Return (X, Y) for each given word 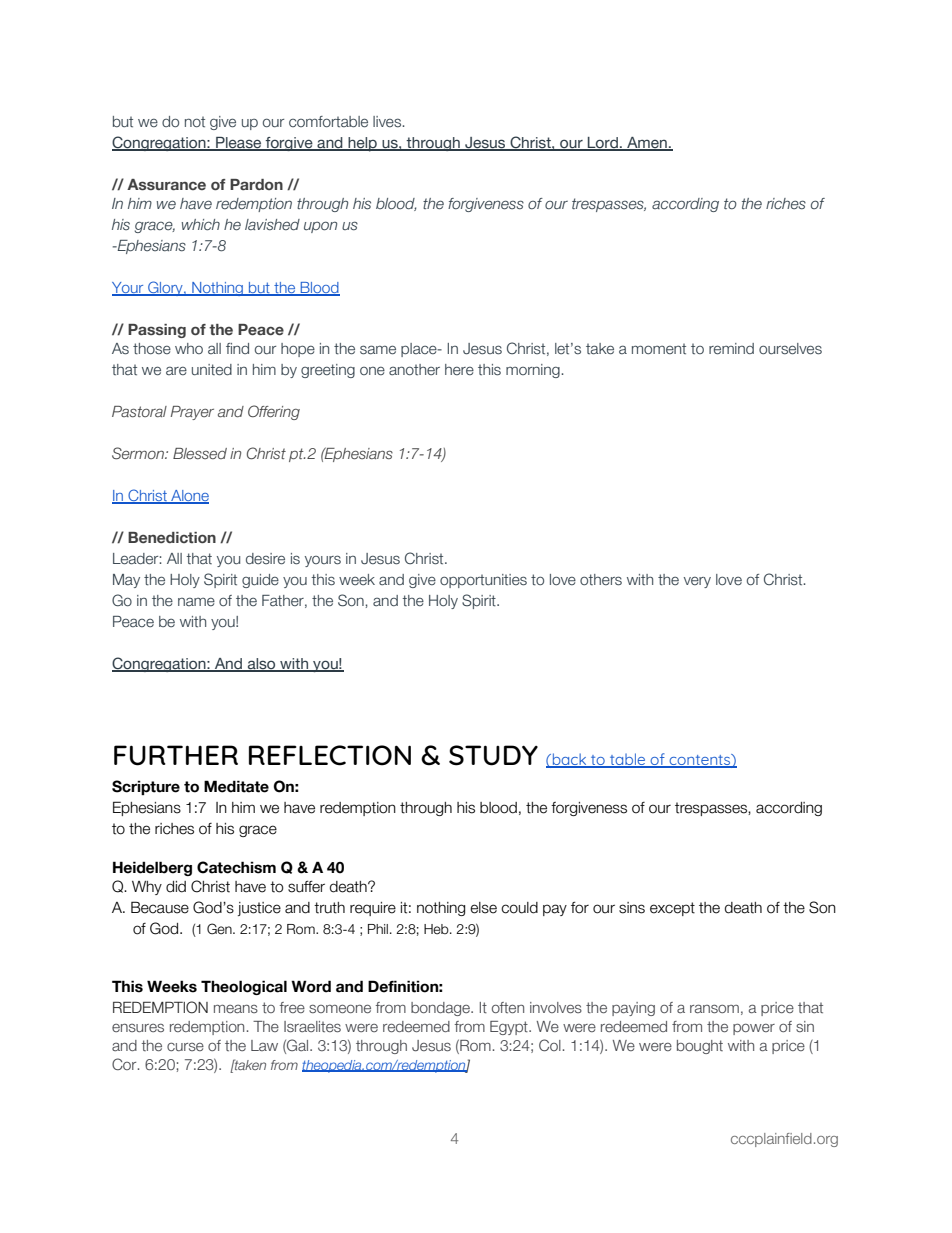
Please (239, 144)
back (569, 760)
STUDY (493, 755)
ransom (714, 1008)
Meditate (236, 786)
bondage (441, 1009)
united (212, 370)
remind (731, 349)
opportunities (483, 581)
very (697, 582)
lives (388, 122)
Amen (647, 144)
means (236, 1009)
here (459, 369)
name (196, 601)
